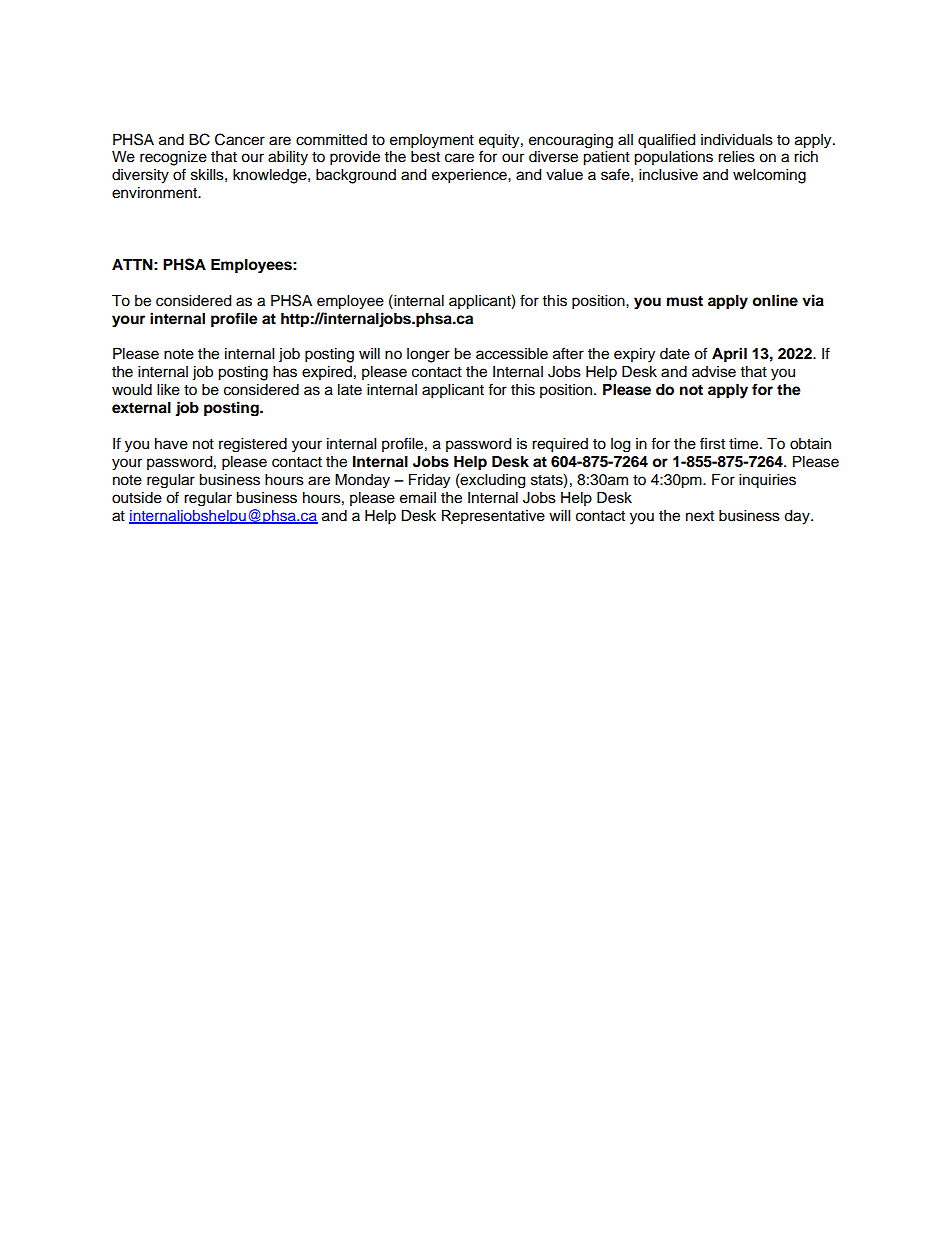 This page has width=952, height=1233. I want to click on care, so click(459, 158).
